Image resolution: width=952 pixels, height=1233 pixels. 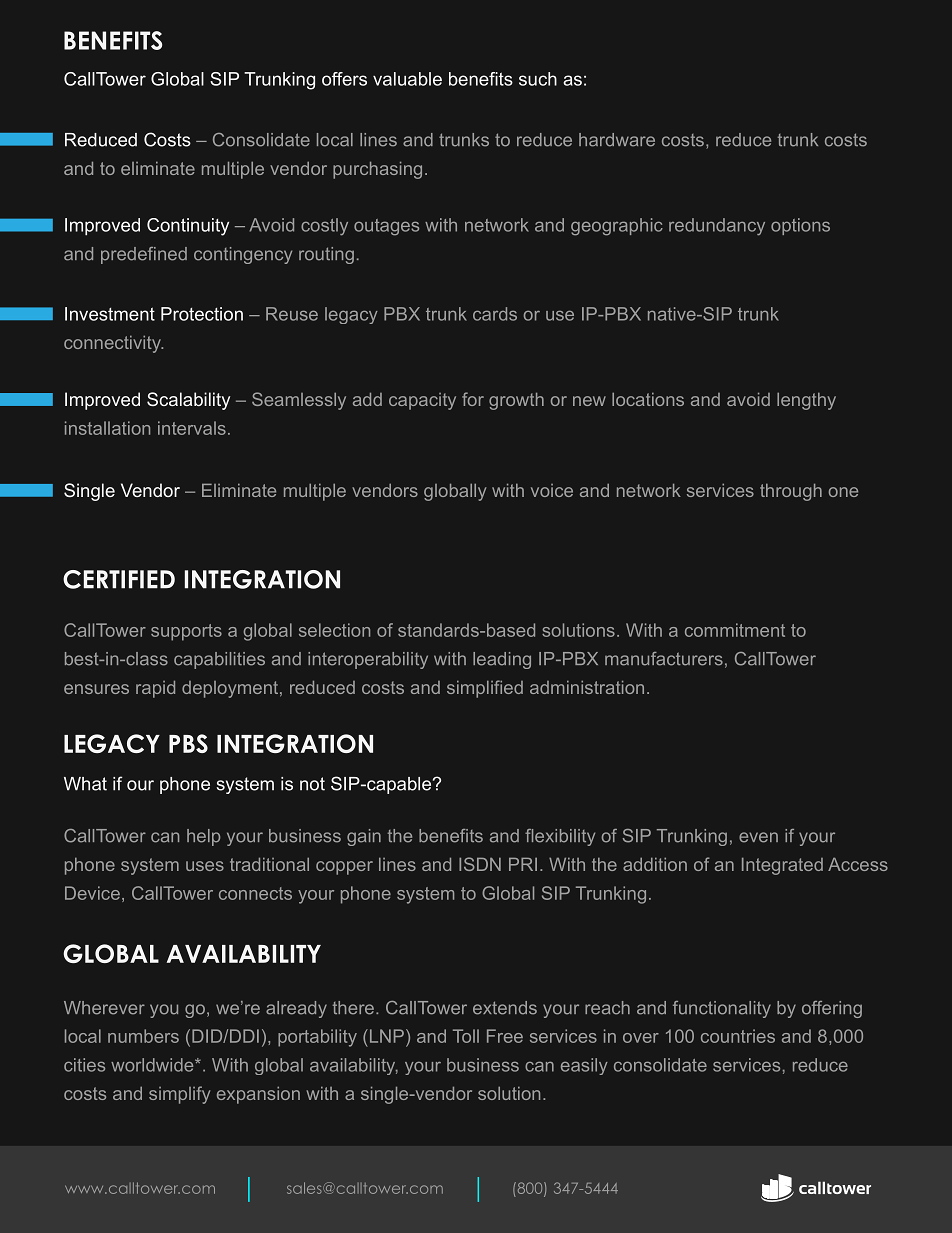 What do you see at coordinates (738, 1036) in the screenshot?
I see `countries` at bounding box center [738, 1036].
